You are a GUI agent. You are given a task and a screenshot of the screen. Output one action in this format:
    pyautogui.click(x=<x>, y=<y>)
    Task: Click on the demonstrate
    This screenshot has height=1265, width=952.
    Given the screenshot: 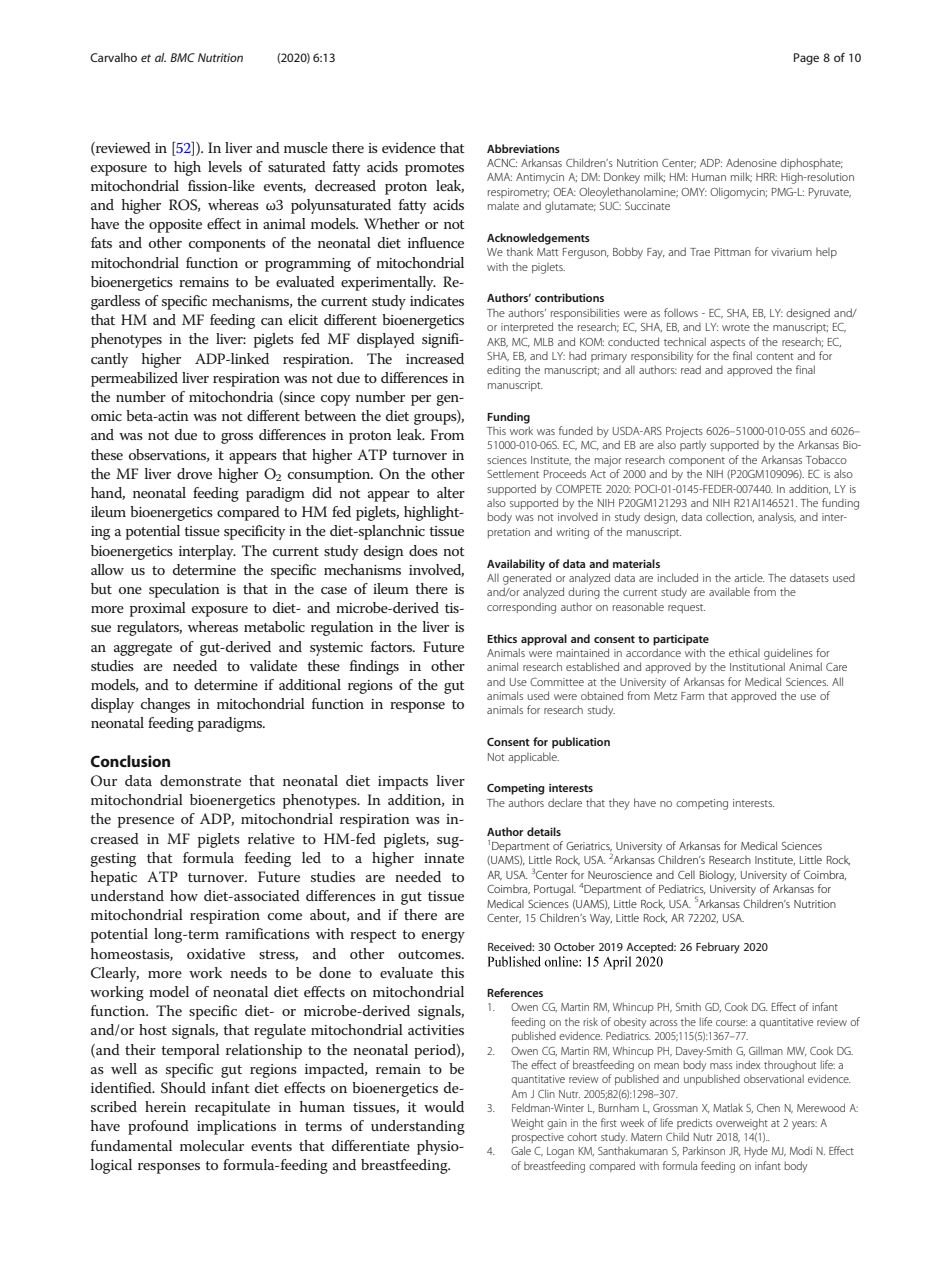 What is the action you would take?
    pyautogui.click(x=200, y=780)
